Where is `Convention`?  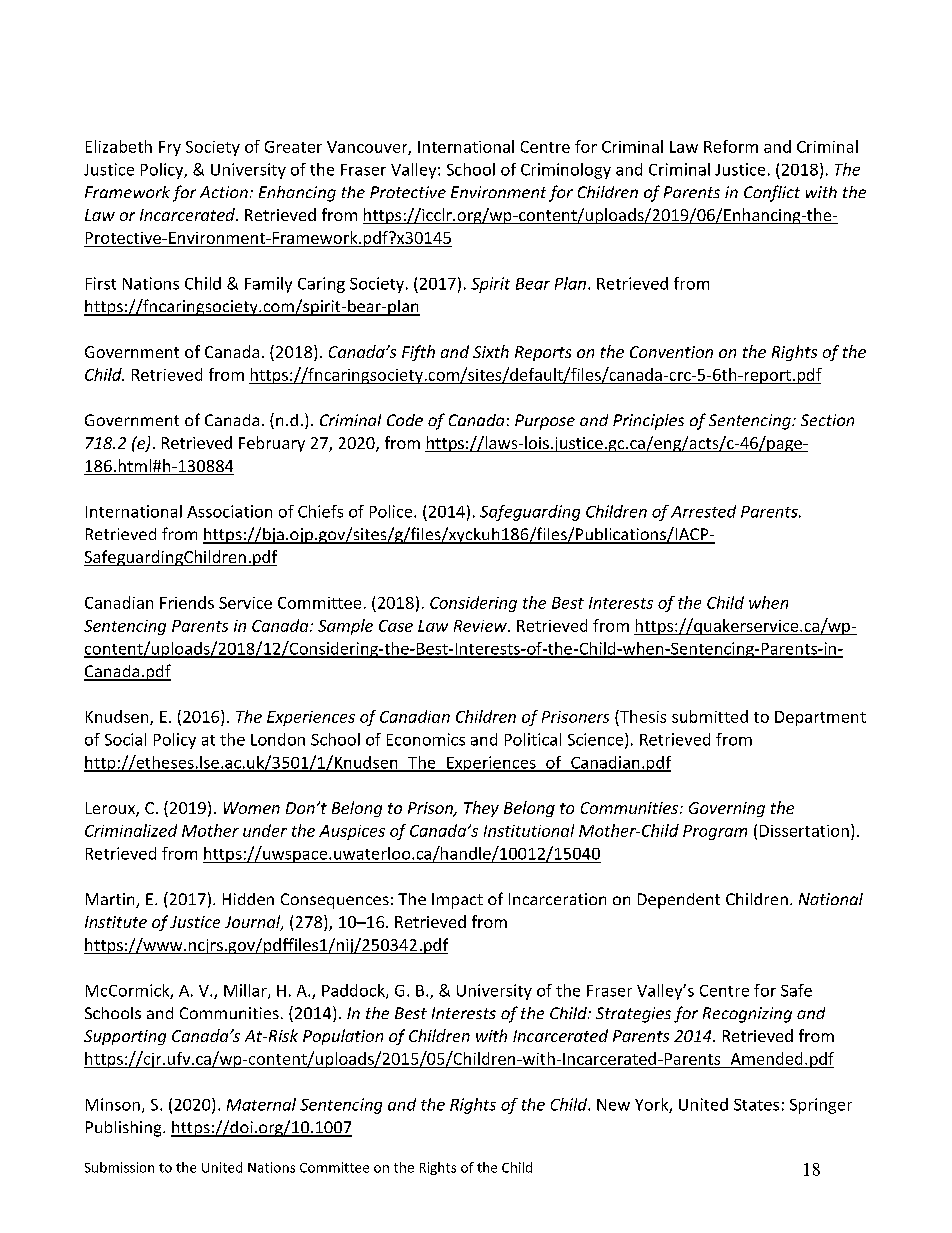 Convention is located at coordinates (671, 352).
